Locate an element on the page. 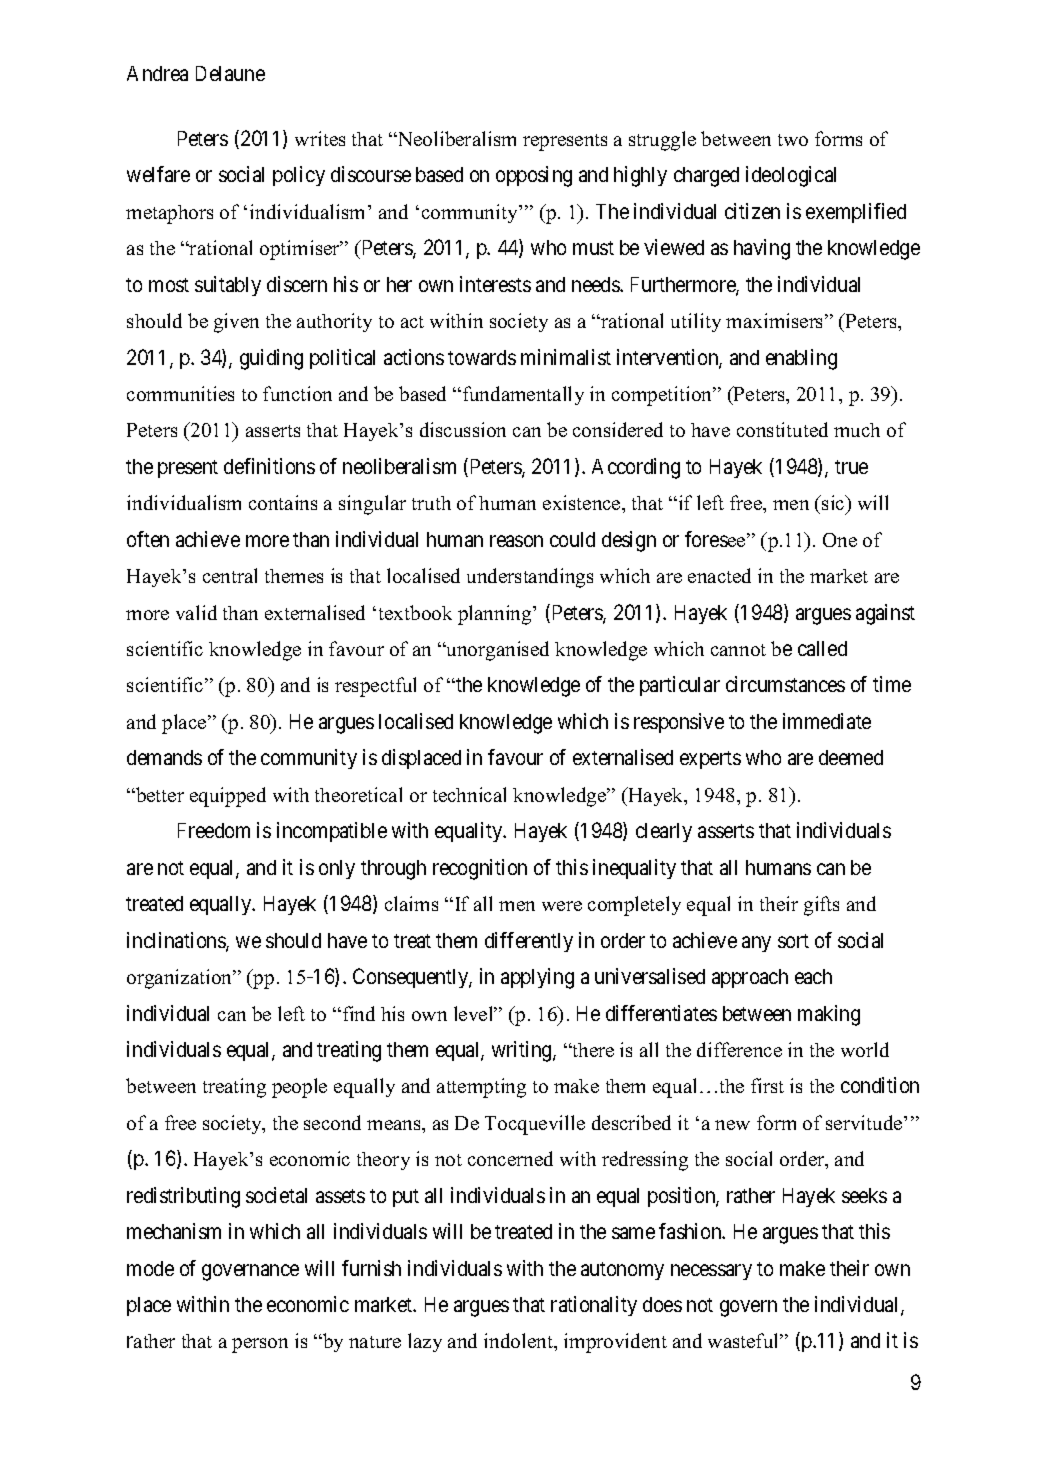 Image resolution: width=1048 pixels, height=1482 pixels. differently is located at coordinates (529, 942).
